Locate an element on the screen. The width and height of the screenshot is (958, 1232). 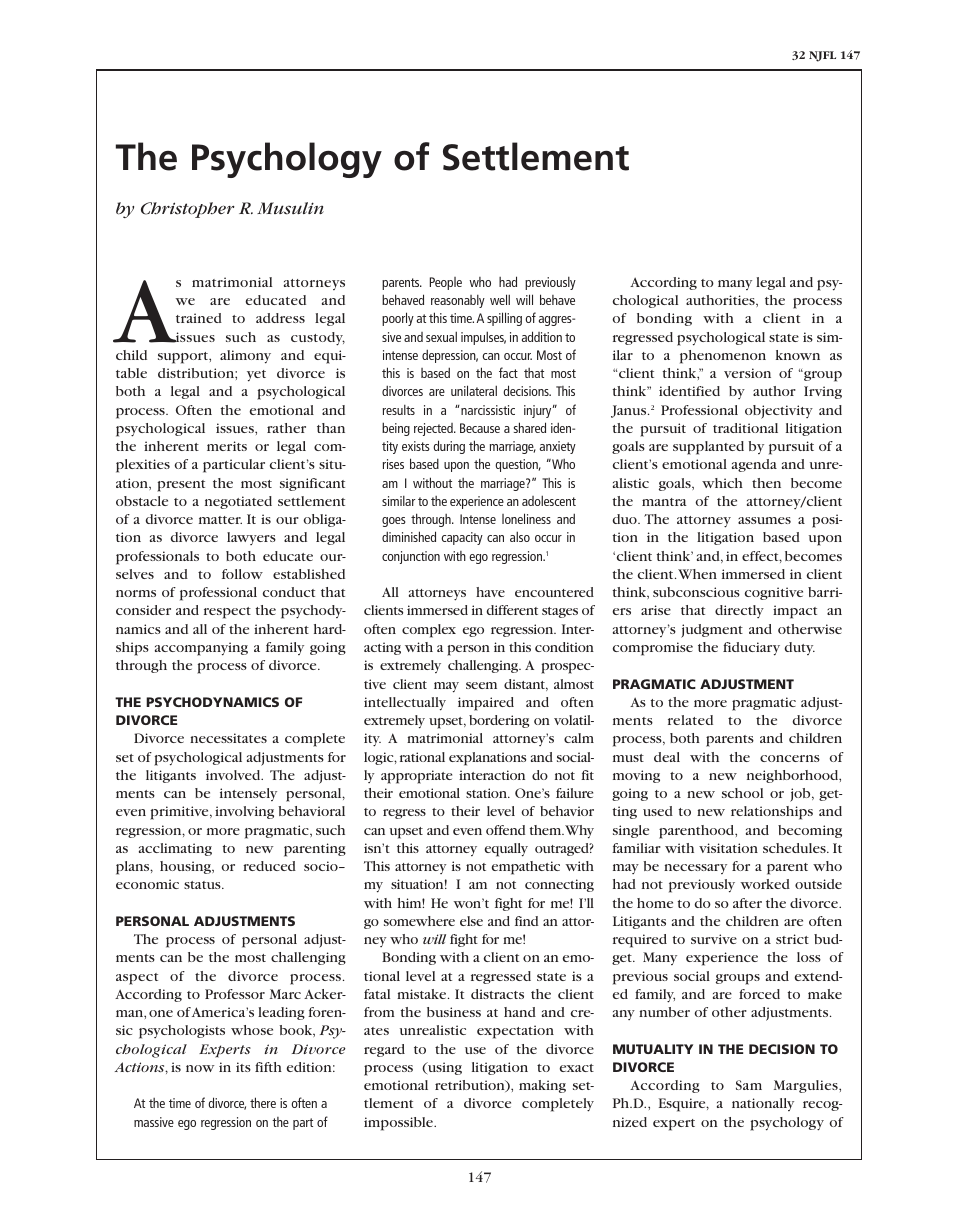
People is located at coordinates (446, 283).
